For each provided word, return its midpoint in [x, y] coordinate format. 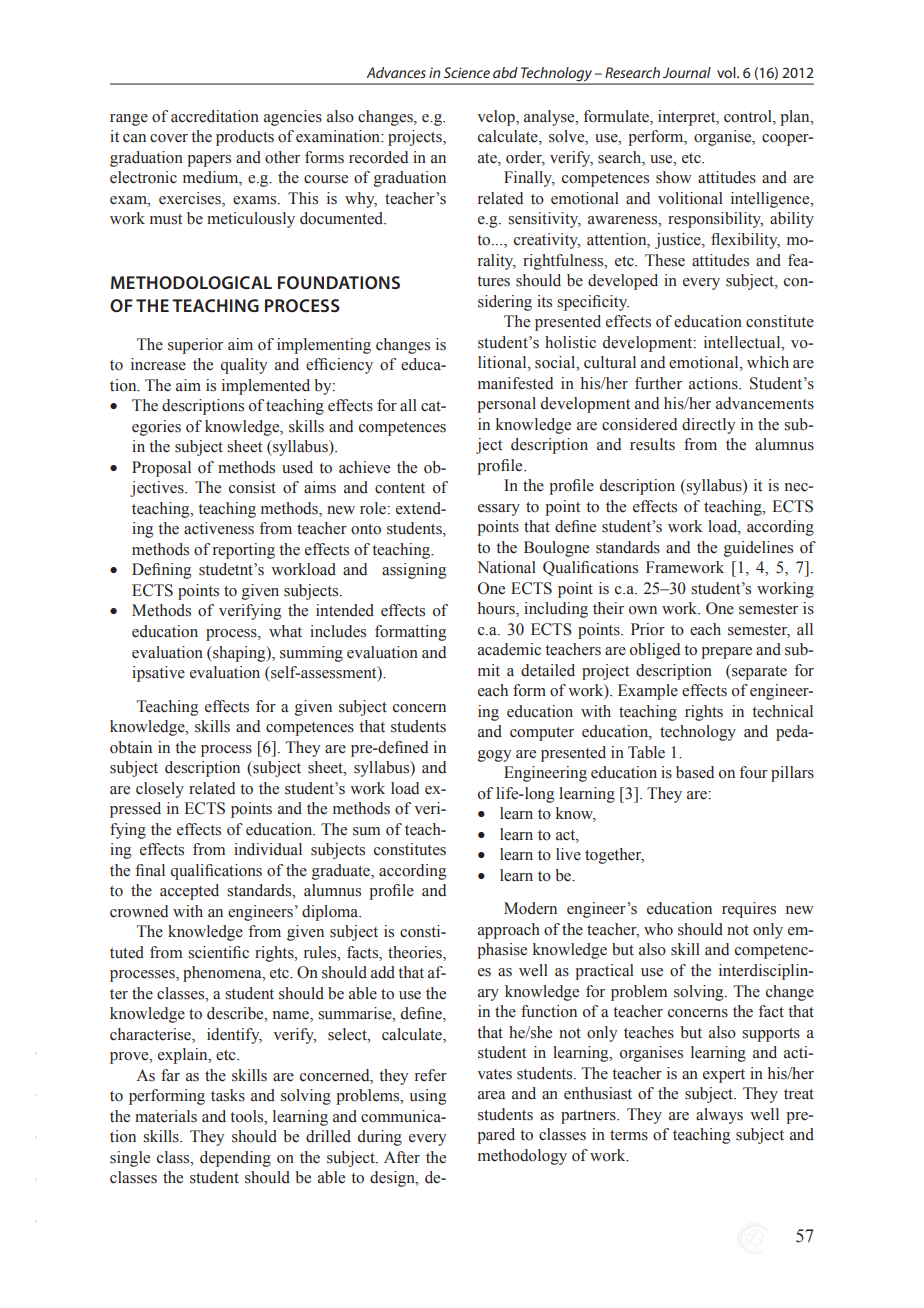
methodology [522, 1157]
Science [467, 72]
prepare [726, 653]
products [245, 138]
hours [497, 609]
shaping [239, 654]
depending [235, 1159]
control [749, 117]
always [719, 1116]
